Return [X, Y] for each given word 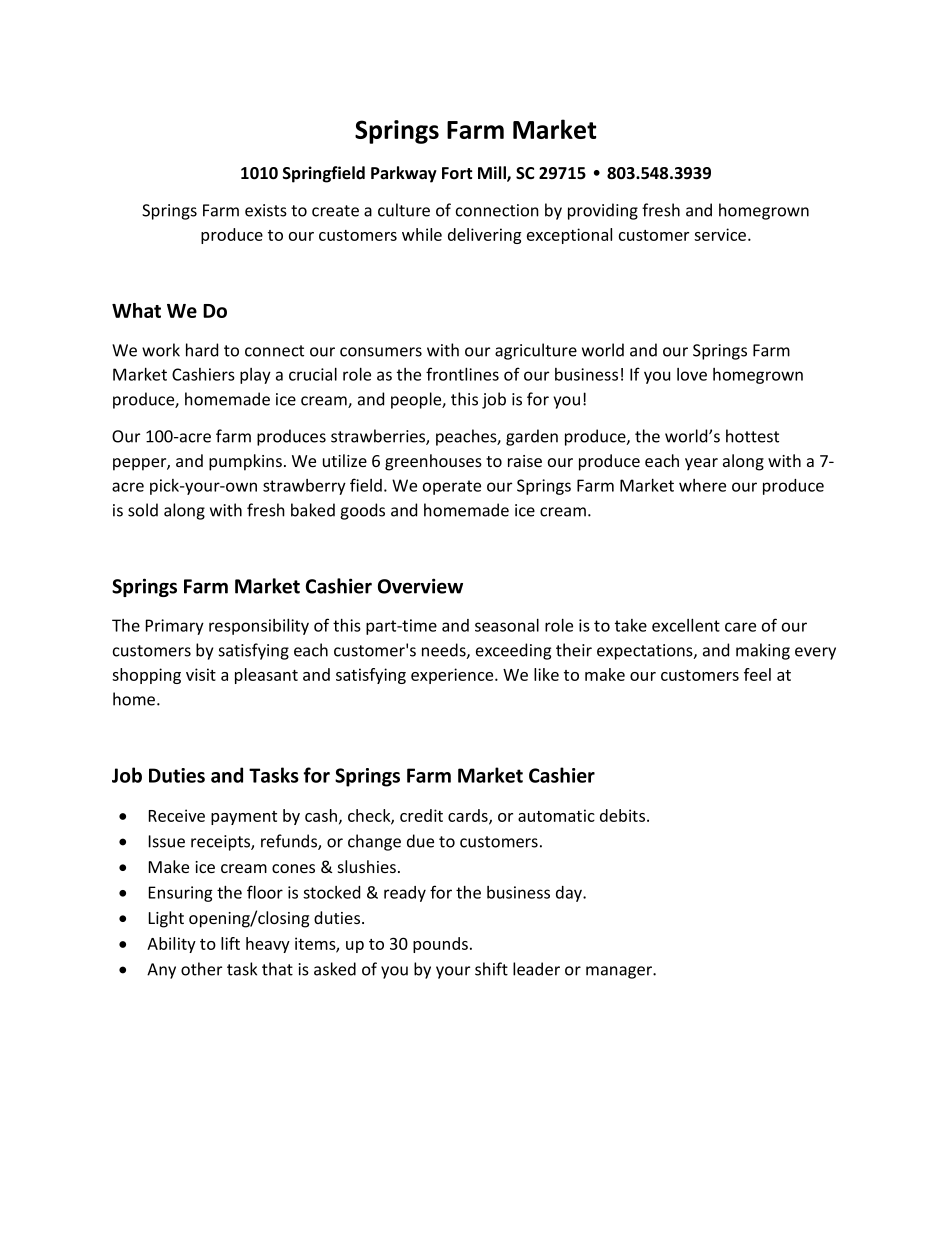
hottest [752, 436]
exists [266, 210]
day [570, 894]
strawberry [304, 487]
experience [453, 676]
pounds [440, 945]
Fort [457, 173]
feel [757, 674]
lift [230, 943]
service [721, 234]
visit [201, 674]
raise [525, 461]
